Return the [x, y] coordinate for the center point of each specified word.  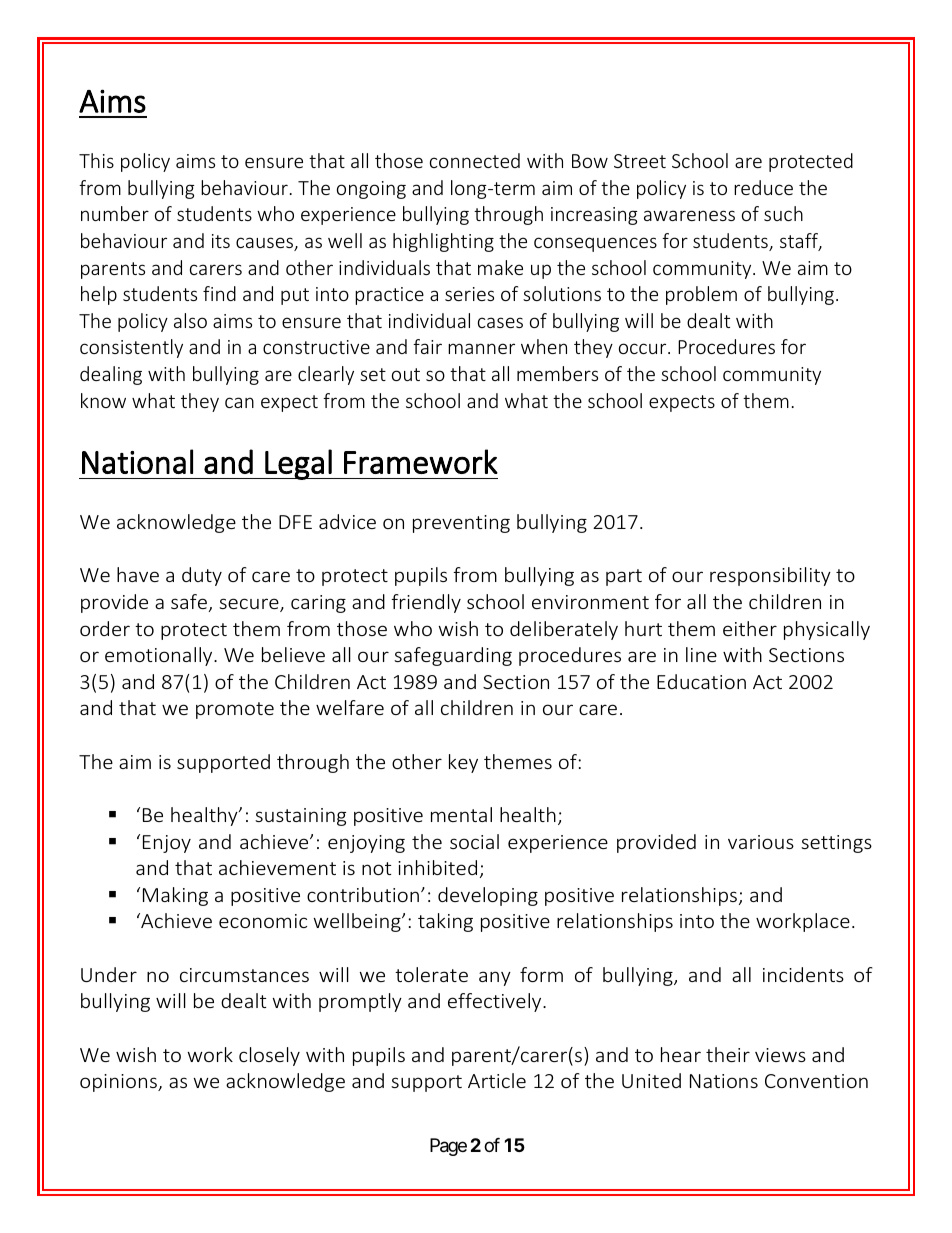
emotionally [160, 656]
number [115, 213]
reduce [763, 187]
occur [644, 348]
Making [175, 896]
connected [475, 160]
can [239, 402]
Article [497, 1080]
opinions [119, 1083]
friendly [426, 603]
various [761, 842]
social [474, 841]
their [728, 1054]
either [750, 628]
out [406, 374]
